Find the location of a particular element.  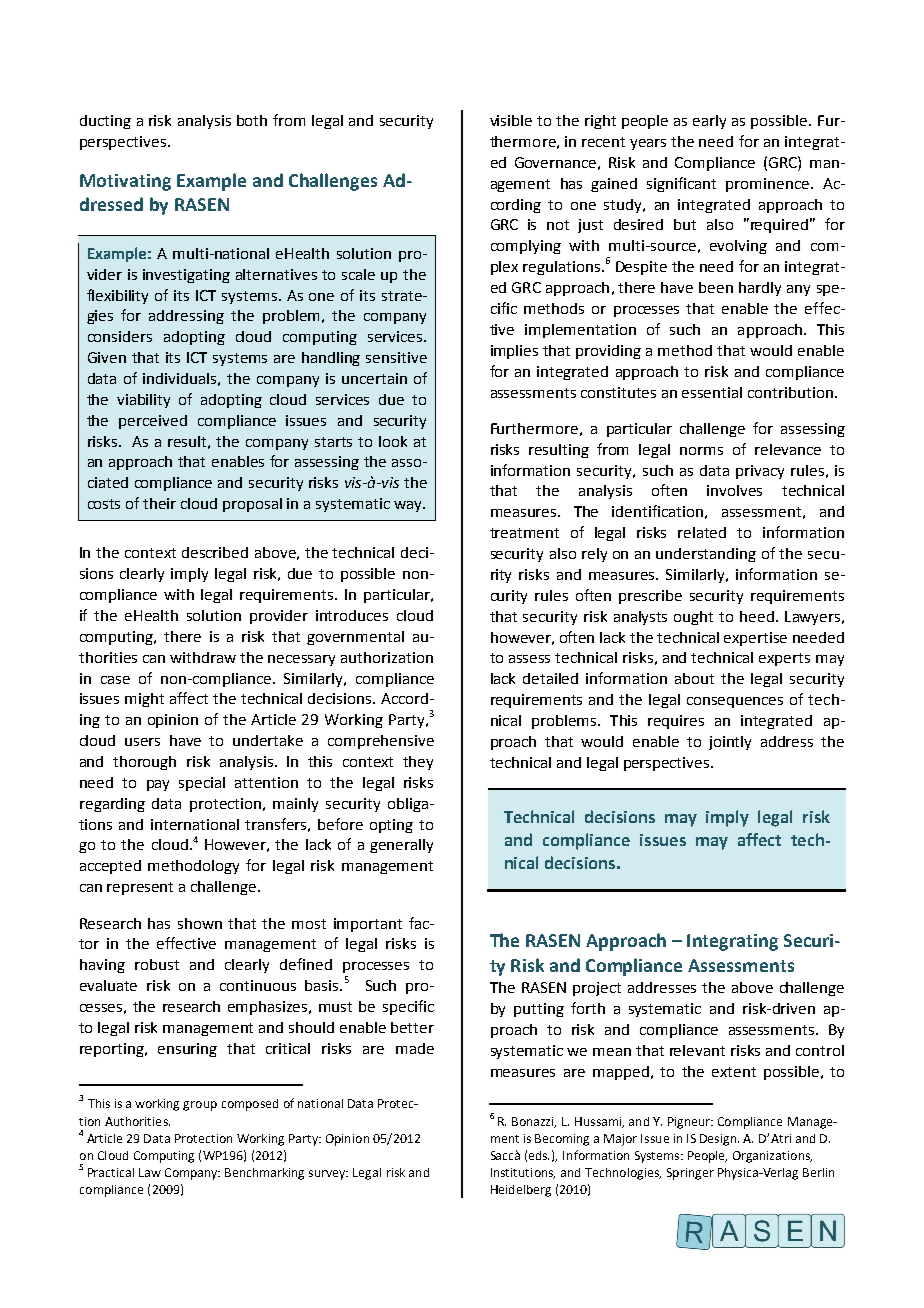

prominence is located at coordinates (767, 185).
